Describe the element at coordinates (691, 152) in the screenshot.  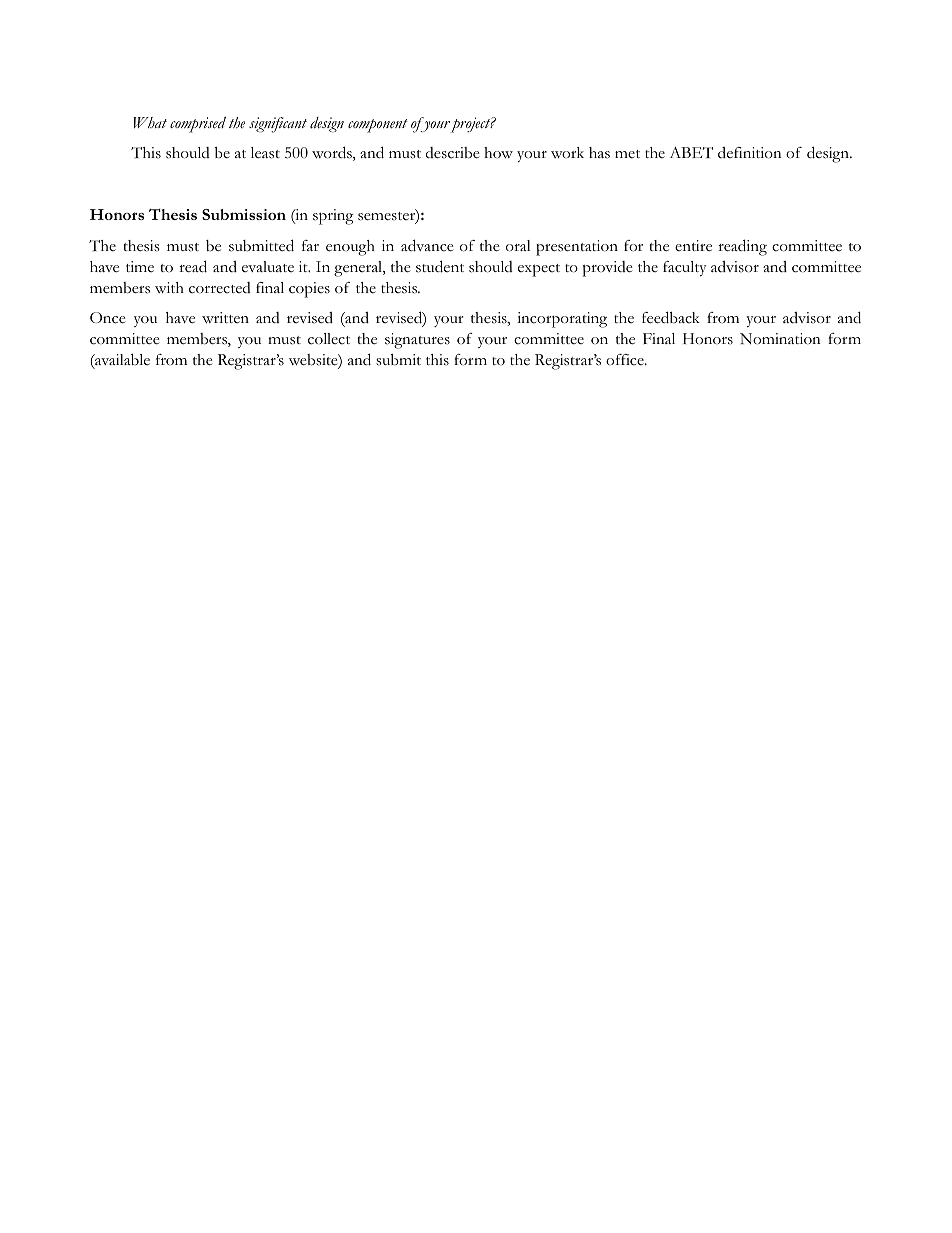
I see `ABET` at that location.
